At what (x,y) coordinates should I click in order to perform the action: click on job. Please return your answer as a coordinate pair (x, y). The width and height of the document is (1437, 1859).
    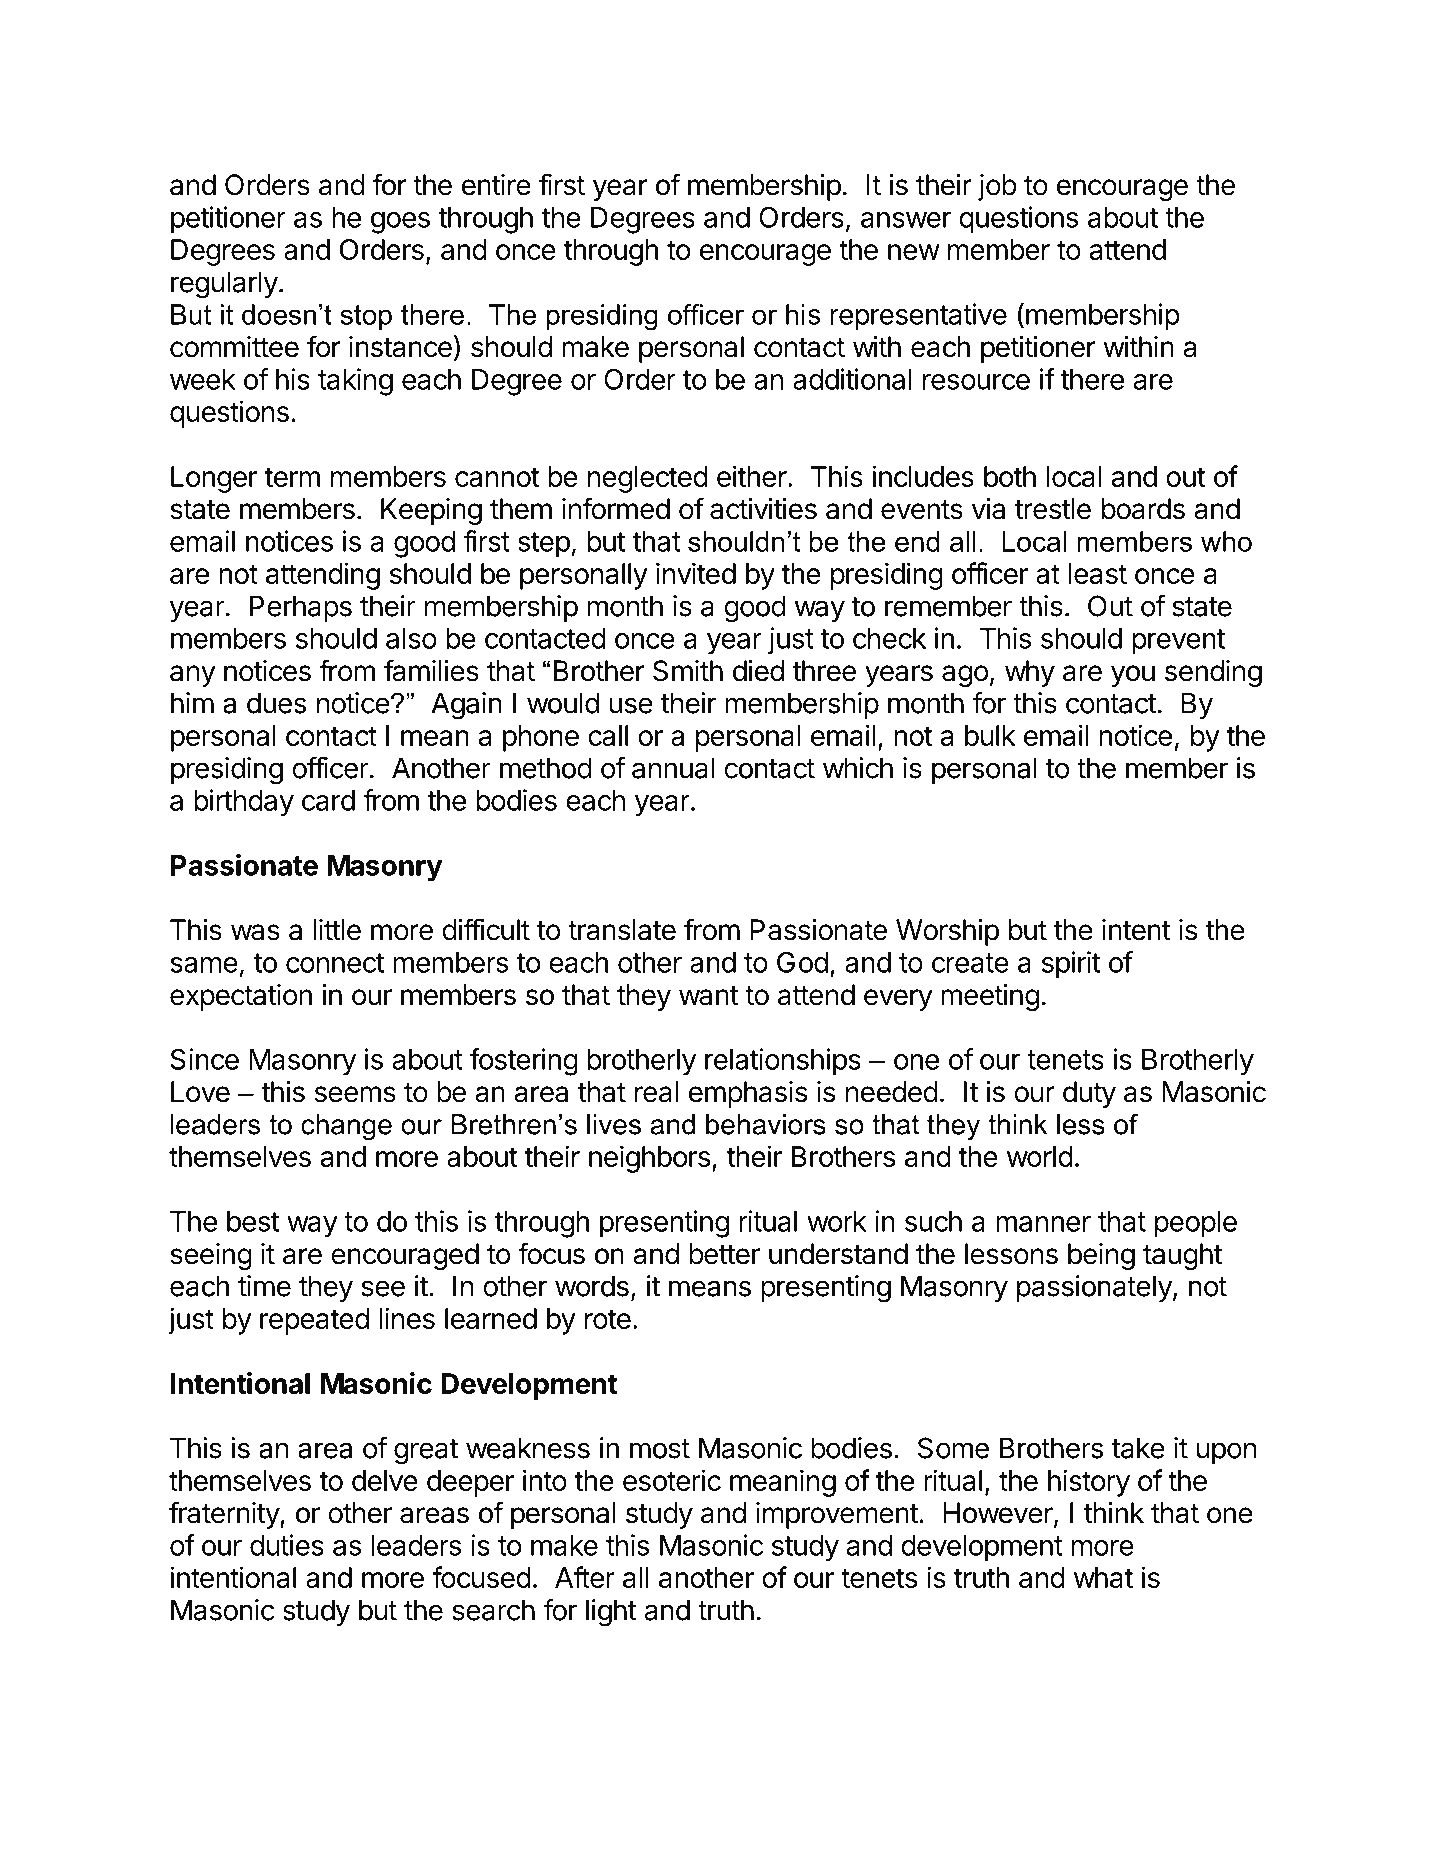
    Looking at the image, I should click on (997, 187).
